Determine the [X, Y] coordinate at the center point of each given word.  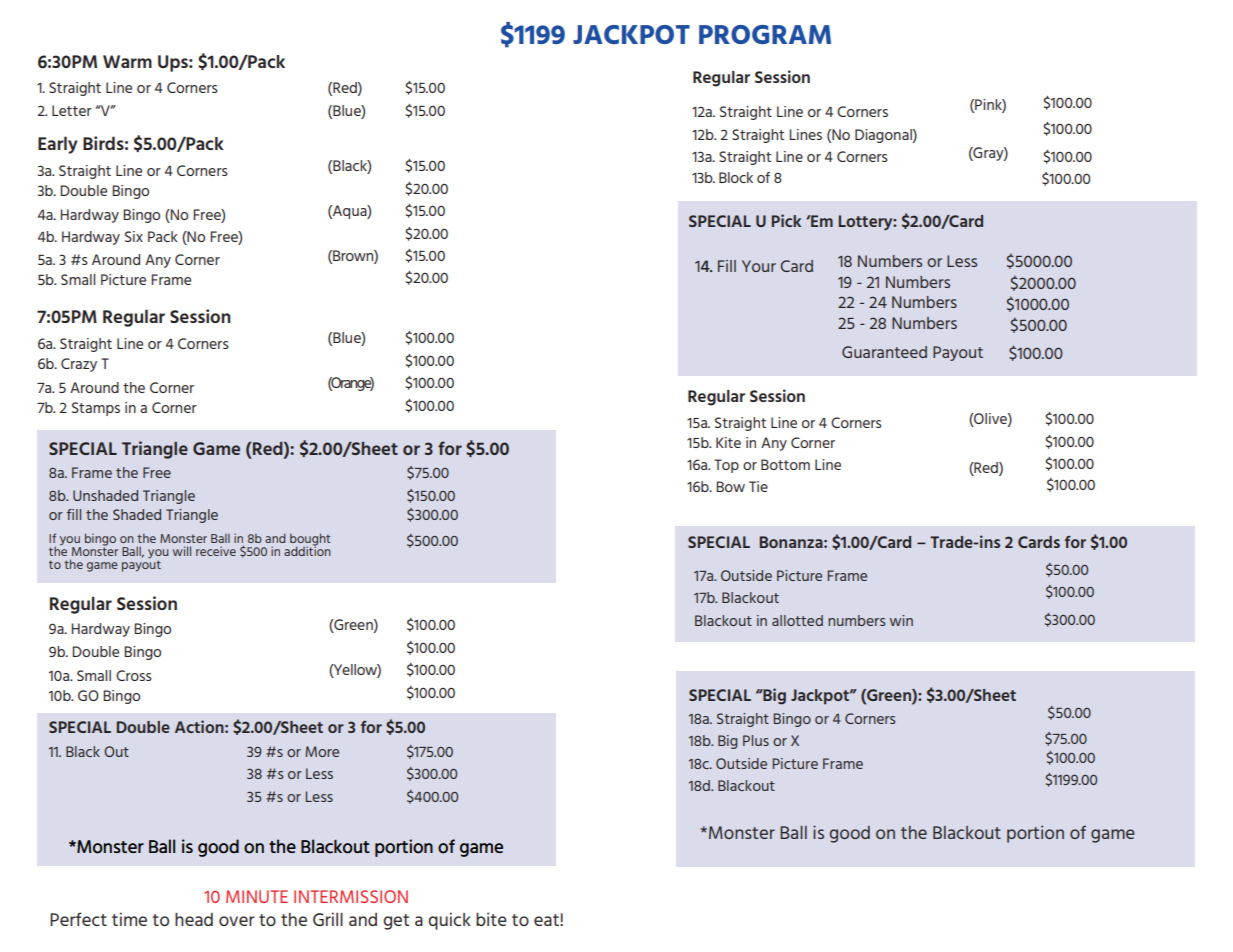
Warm [127, 61]
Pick [786, 220]
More [322, 751]
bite [491, 919]
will [182, 551]
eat [547, 920]
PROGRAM [765, 34]
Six [134, 236]
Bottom [785, 464]
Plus [756, 740]
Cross [134, 675]
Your [759, 266]
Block [736, 177]
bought [310, 540]
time [129, 919]
